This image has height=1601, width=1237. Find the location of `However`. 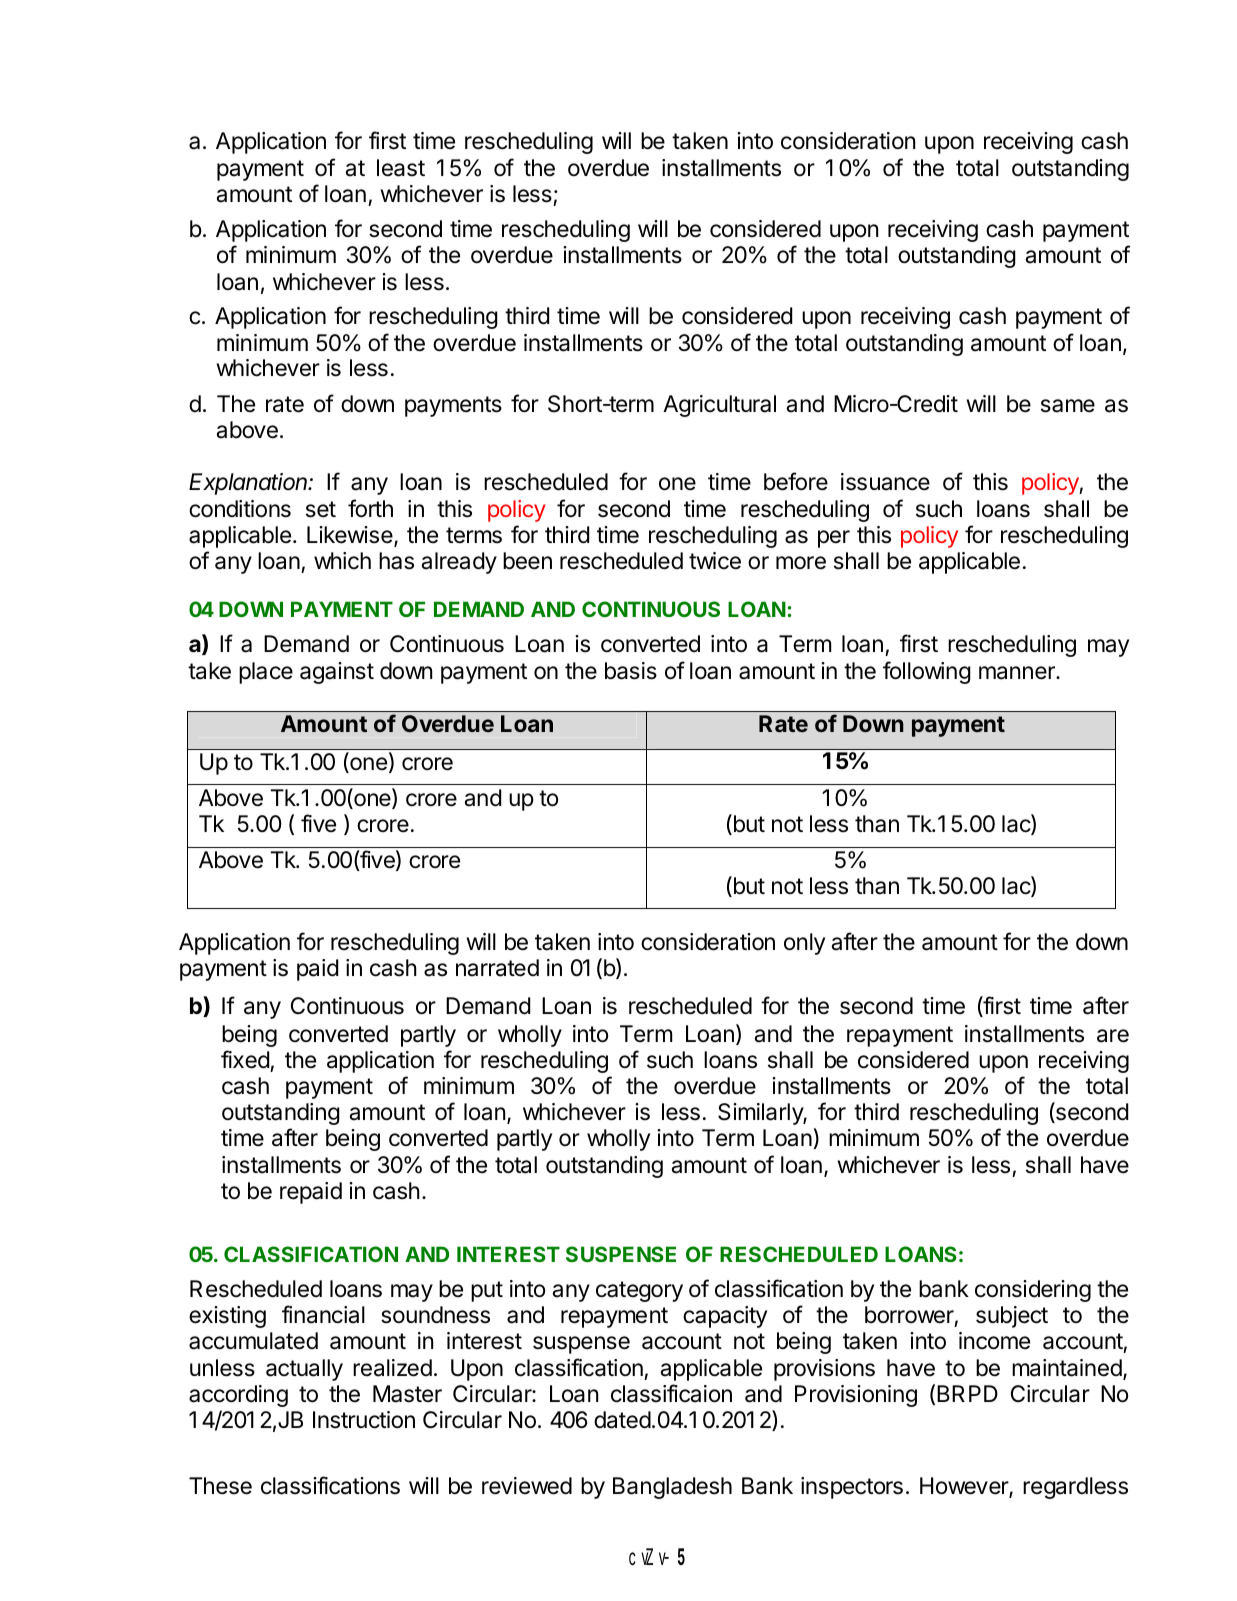

However is located at coordinates (965, 1487).
